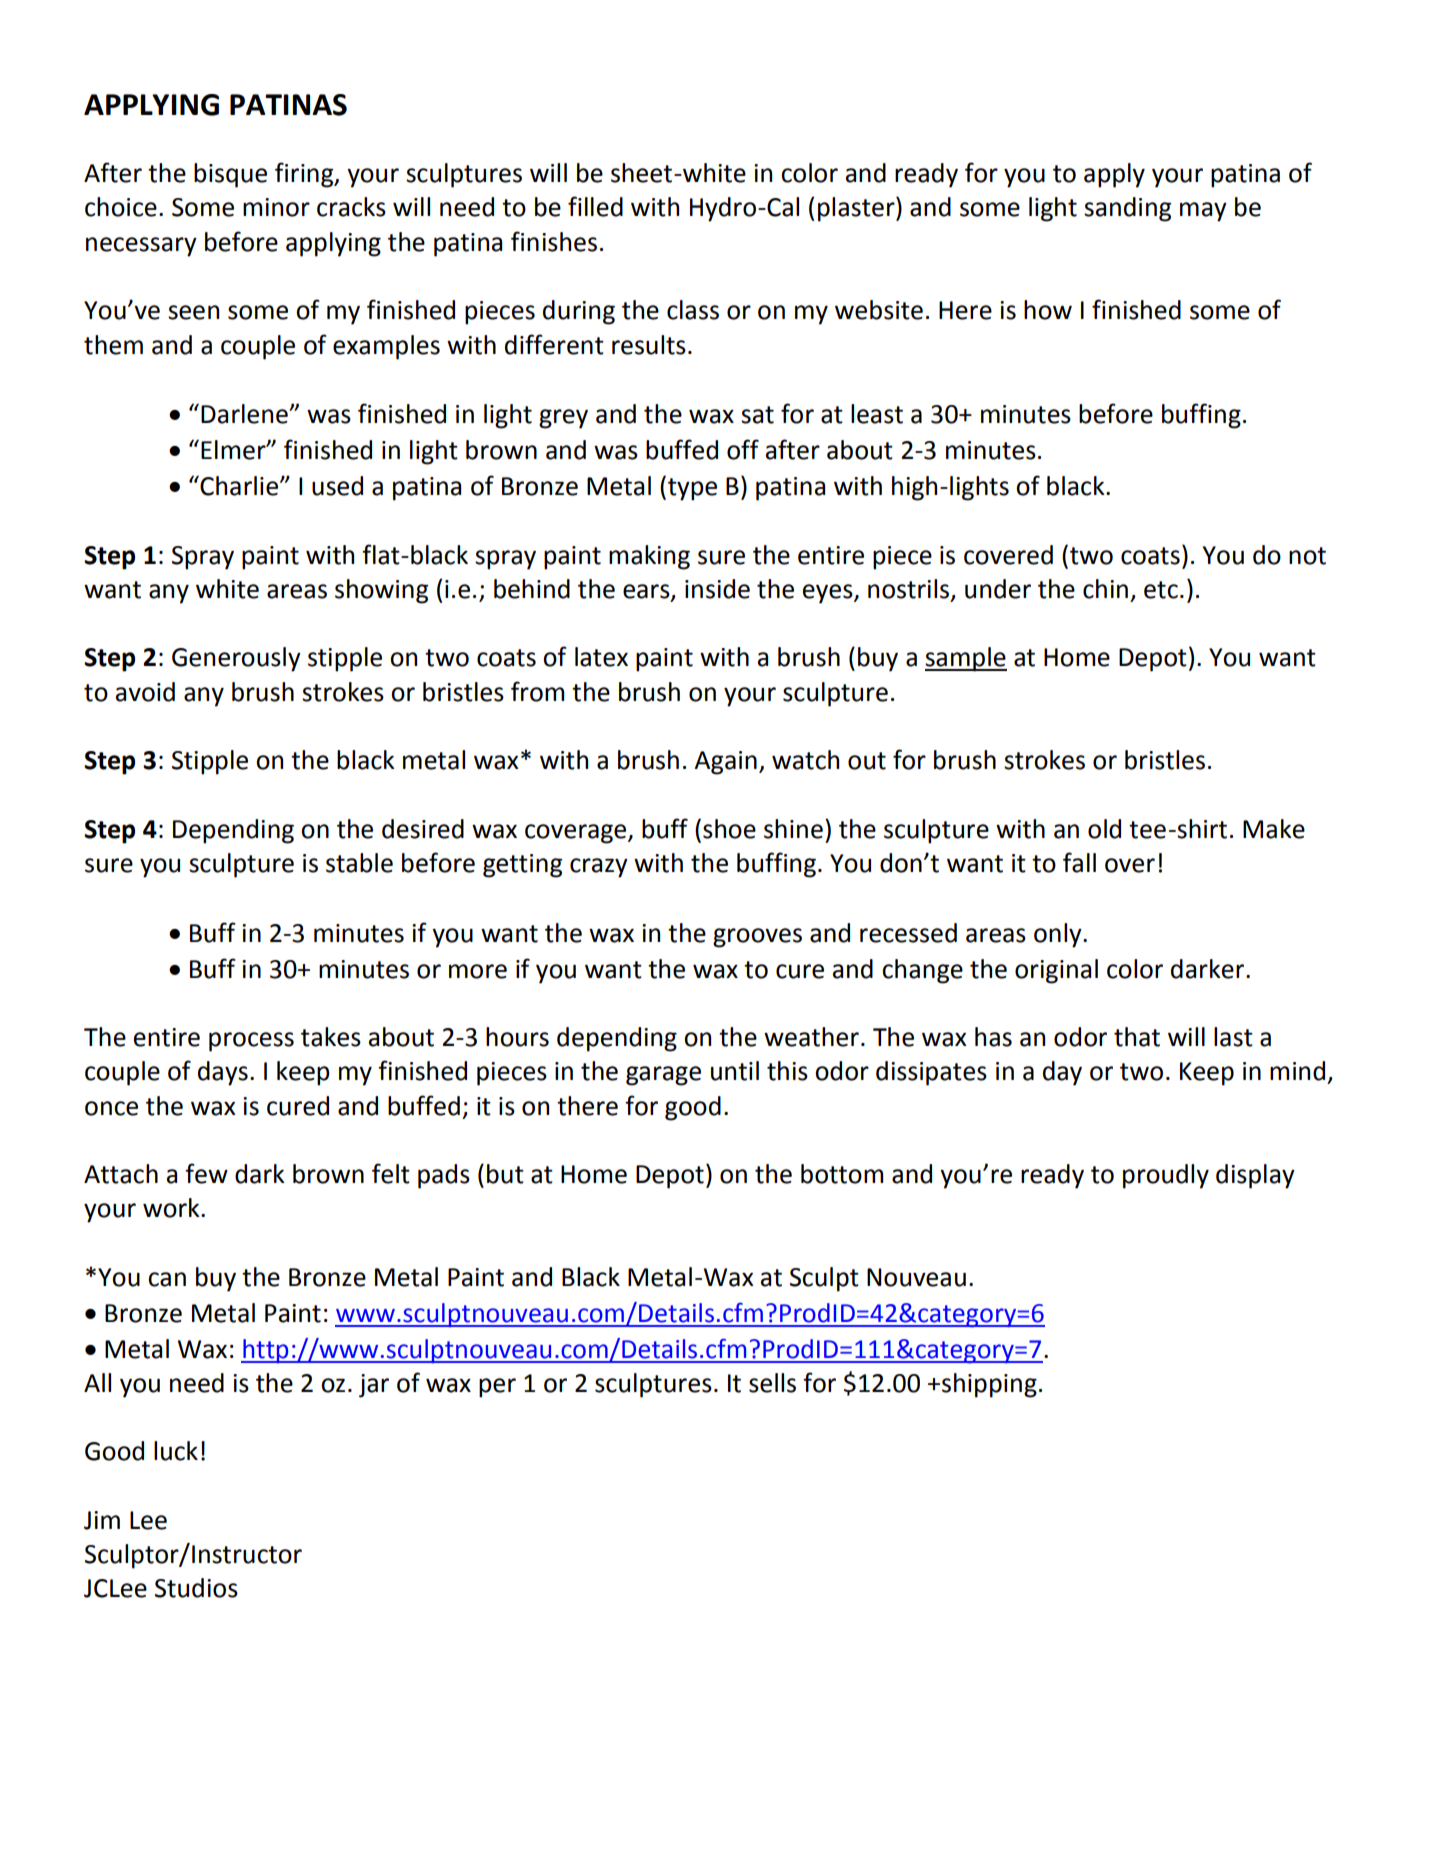 This page has height=1852, width=1431. Describe the element at coordinates (729, 829) in the page. I see `shoe` at that location.
